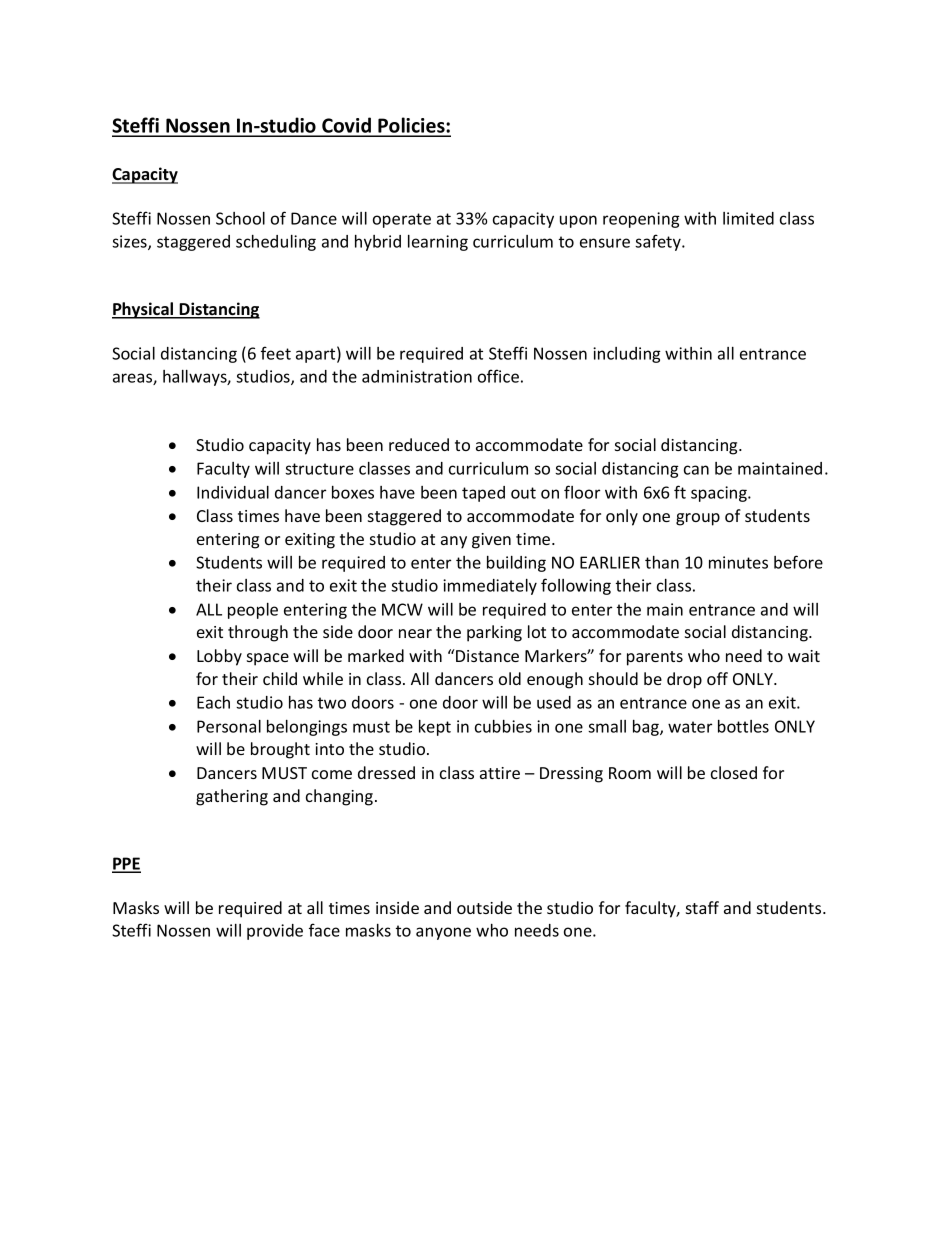  I want to click on limited, so click(748, 218).
